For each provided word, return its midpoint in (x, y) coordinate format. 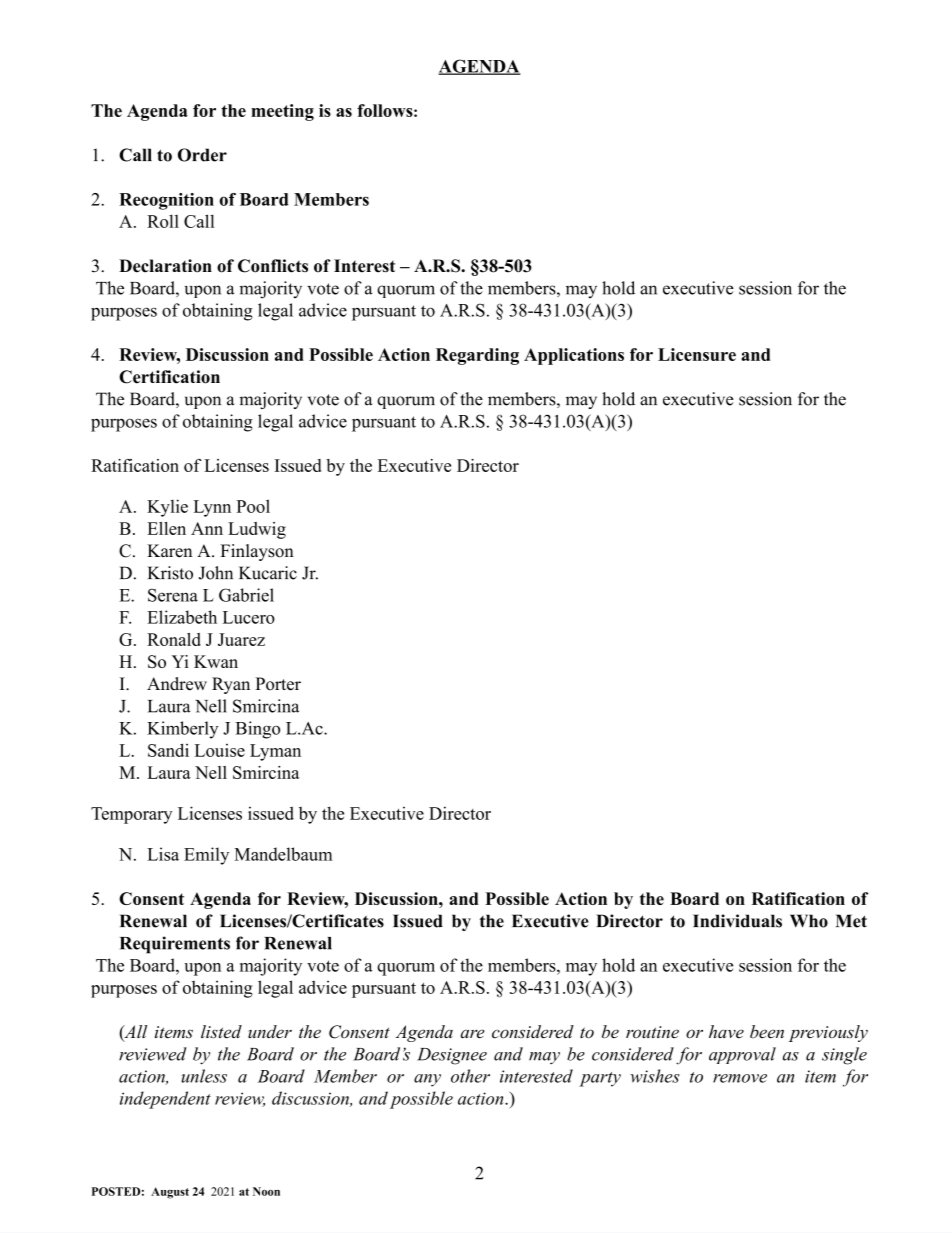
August (170, 1193)
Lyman (275, 752)
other (470, 1076)
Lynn (212, 508)
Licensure (697, 354)
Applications (574, 356)
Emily (206, 856)
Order (202, 155)
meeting (282, 112)
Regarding (477, 356)
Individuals (737, 921)
